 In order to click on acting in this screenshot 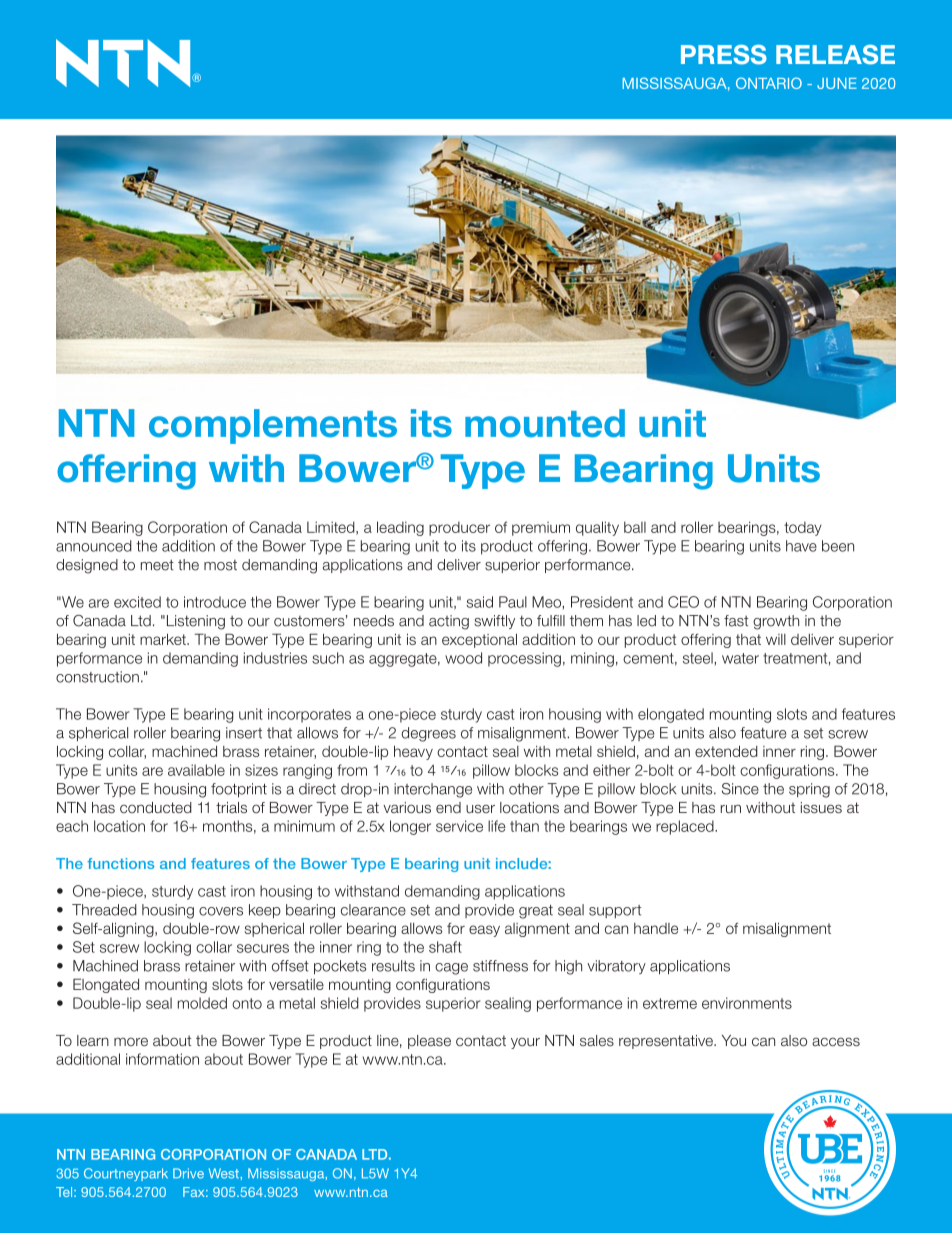, I will do `click(449, 622)`.
